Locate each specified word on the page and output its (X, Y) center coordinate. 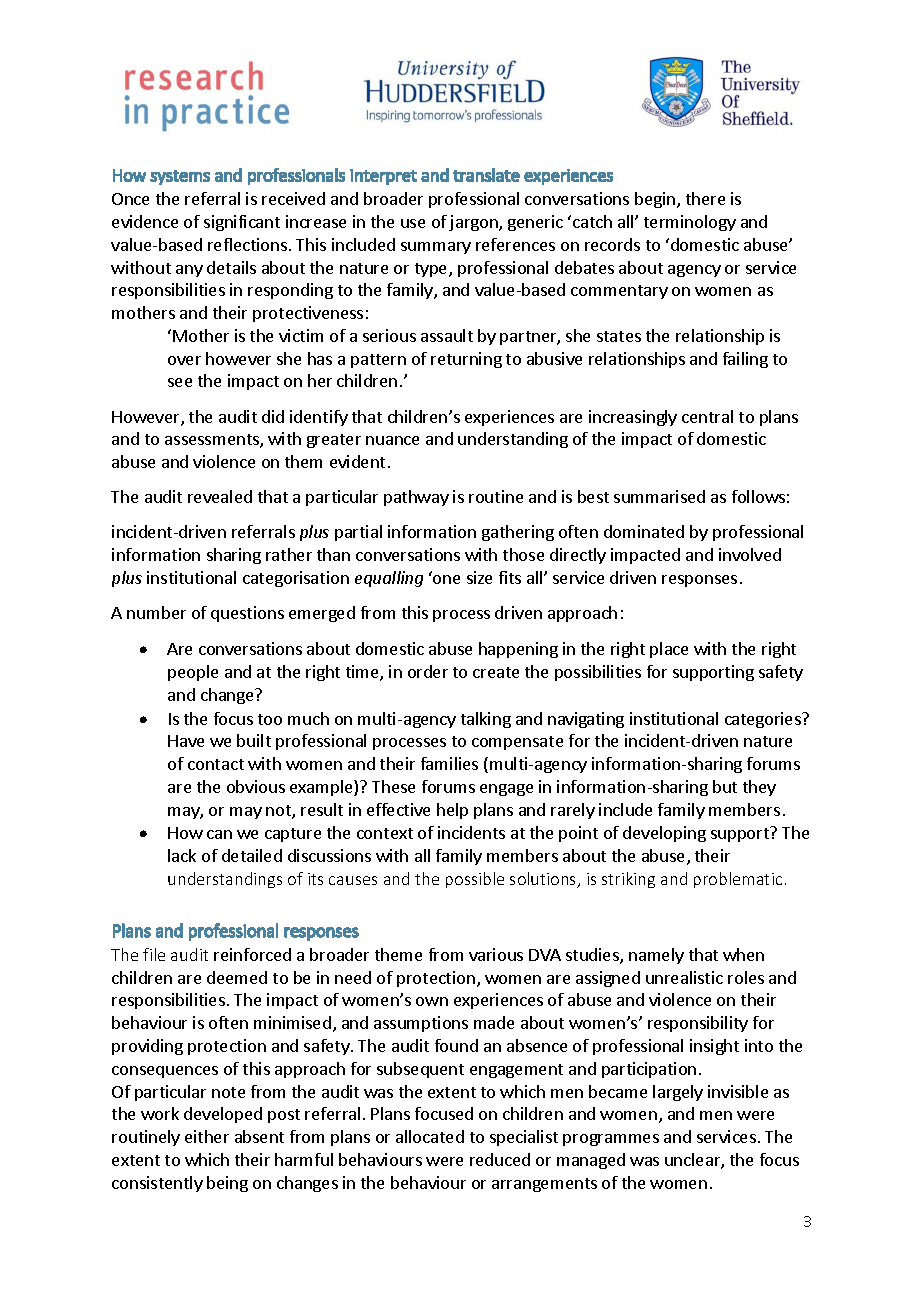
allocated (430, 1136)
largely (678, 1093)
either (207, 1136)
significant (242, 223)
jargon (474, 223)
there (705, 198)
